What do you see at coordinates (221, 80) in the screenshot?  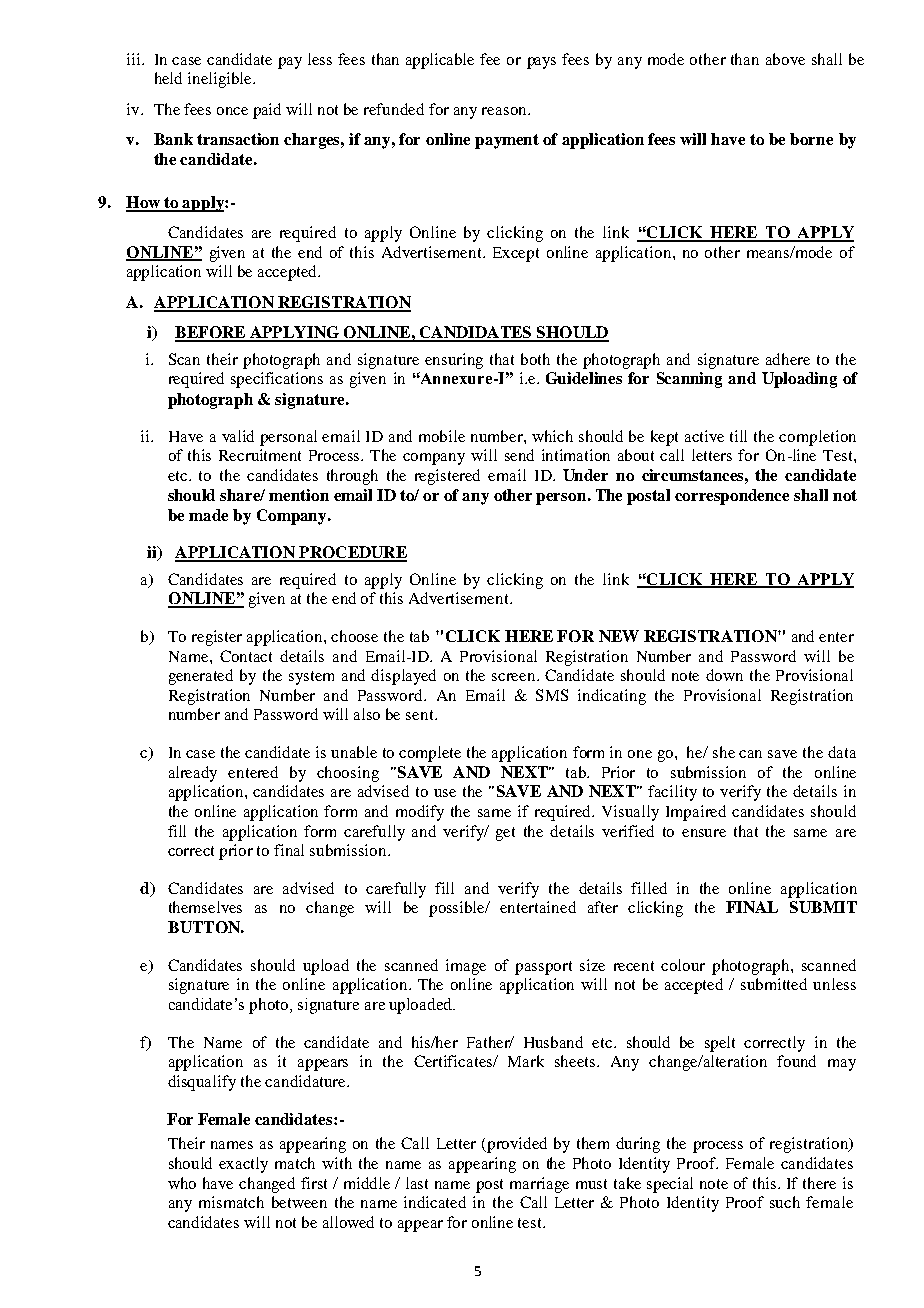 I see `ineligible` at bounding box center [221, 80].
